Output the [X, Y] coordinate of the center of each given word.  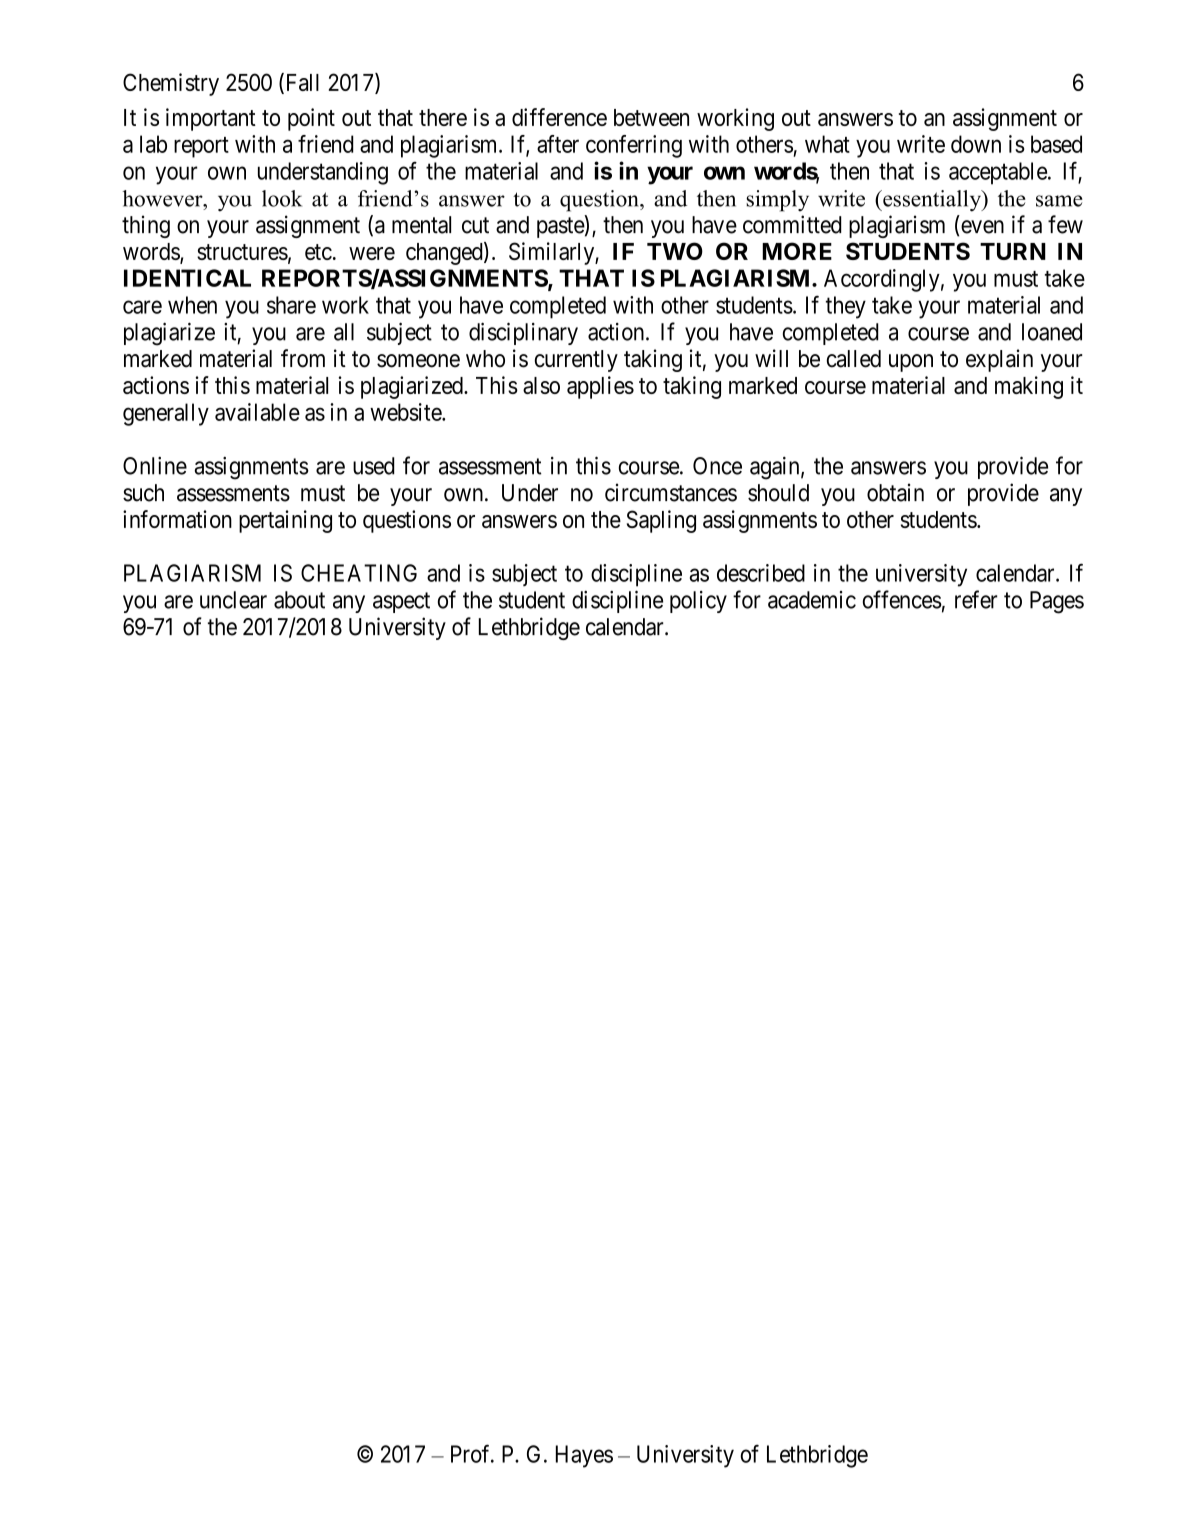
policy [698, 602]
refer [976, 599]
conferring [634, 146]
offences [902, 599]
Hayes [584, 1456]
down [976, 144]
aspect [401, 602]
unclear [233, 600]
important [211, 119]
